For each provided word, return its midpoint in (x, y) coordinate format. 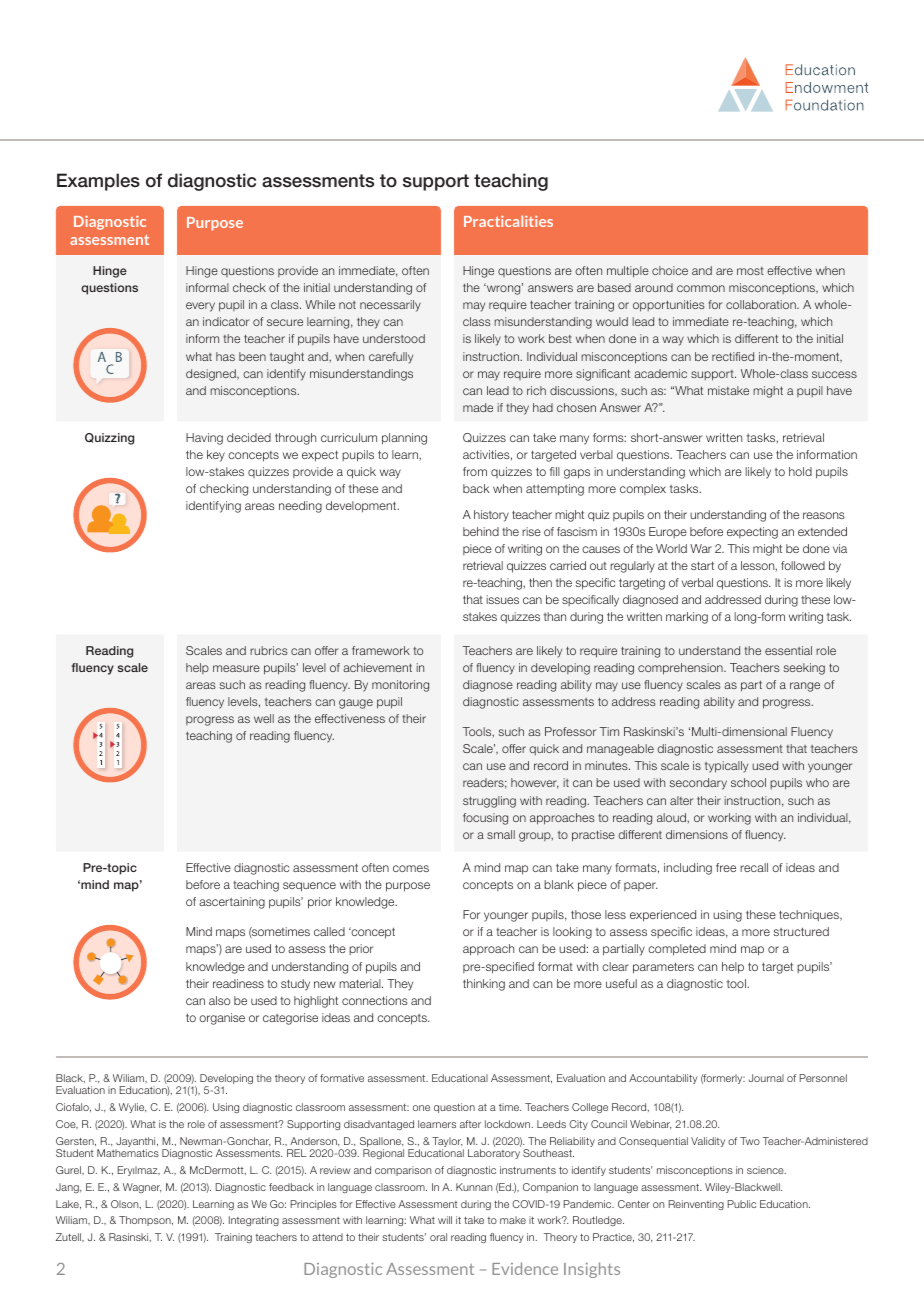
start (702, 565)
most (750, 271)
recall (754, 867)
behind (481, 531)
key (216, 456)
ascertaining (232, 903)
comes (411, 868)
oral (438, 1237)
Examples (98, 182)
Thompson (146, 1221)
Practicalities (508, 221)
